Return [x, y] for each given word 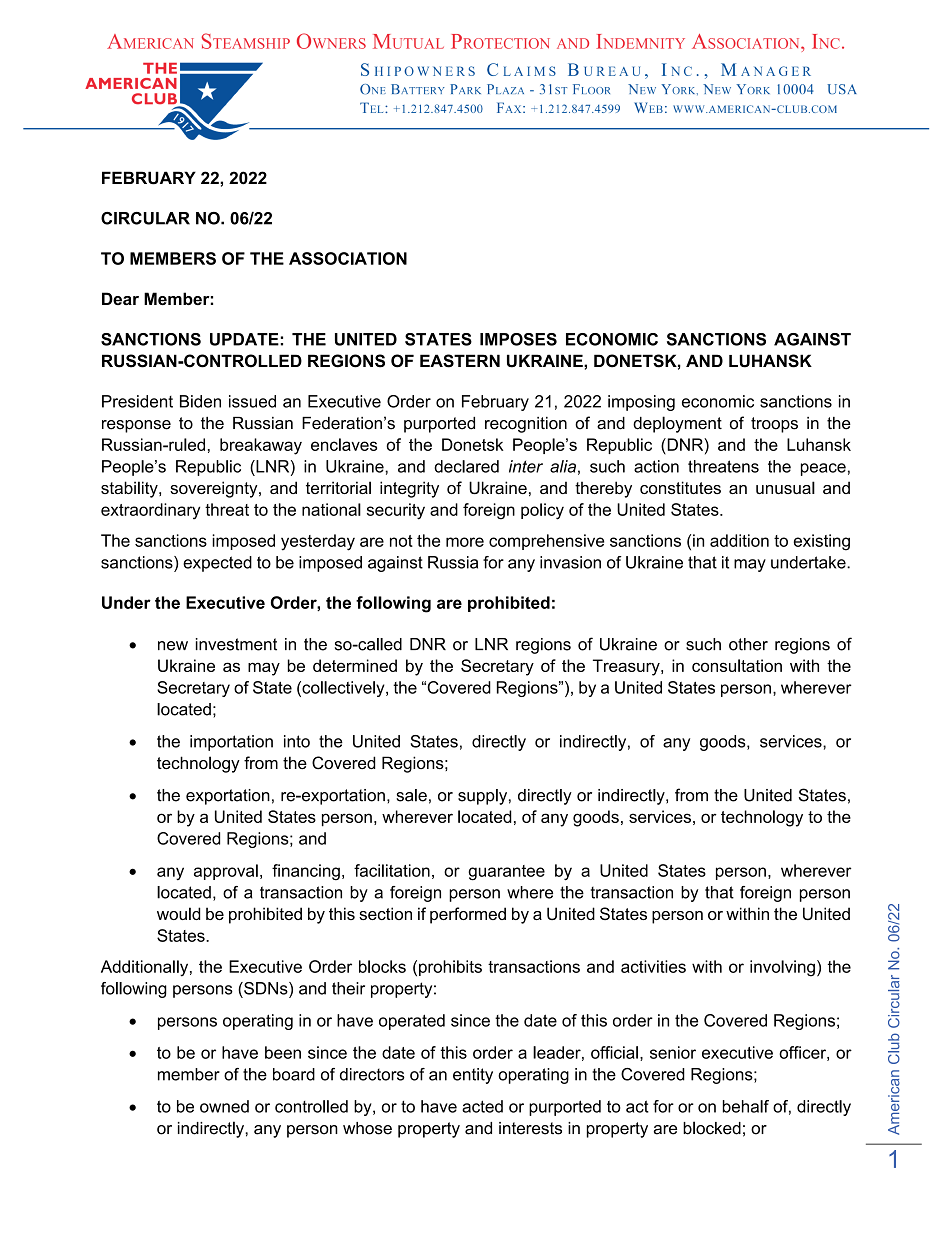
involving [782, 968]
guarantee [506, 873]
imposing [641, 403]
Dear [120, 298]
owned [224, 1106]
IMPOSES [518, 339]
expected [217, 564]
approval [226, 872]
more [465, 542]
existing [821, 542]
